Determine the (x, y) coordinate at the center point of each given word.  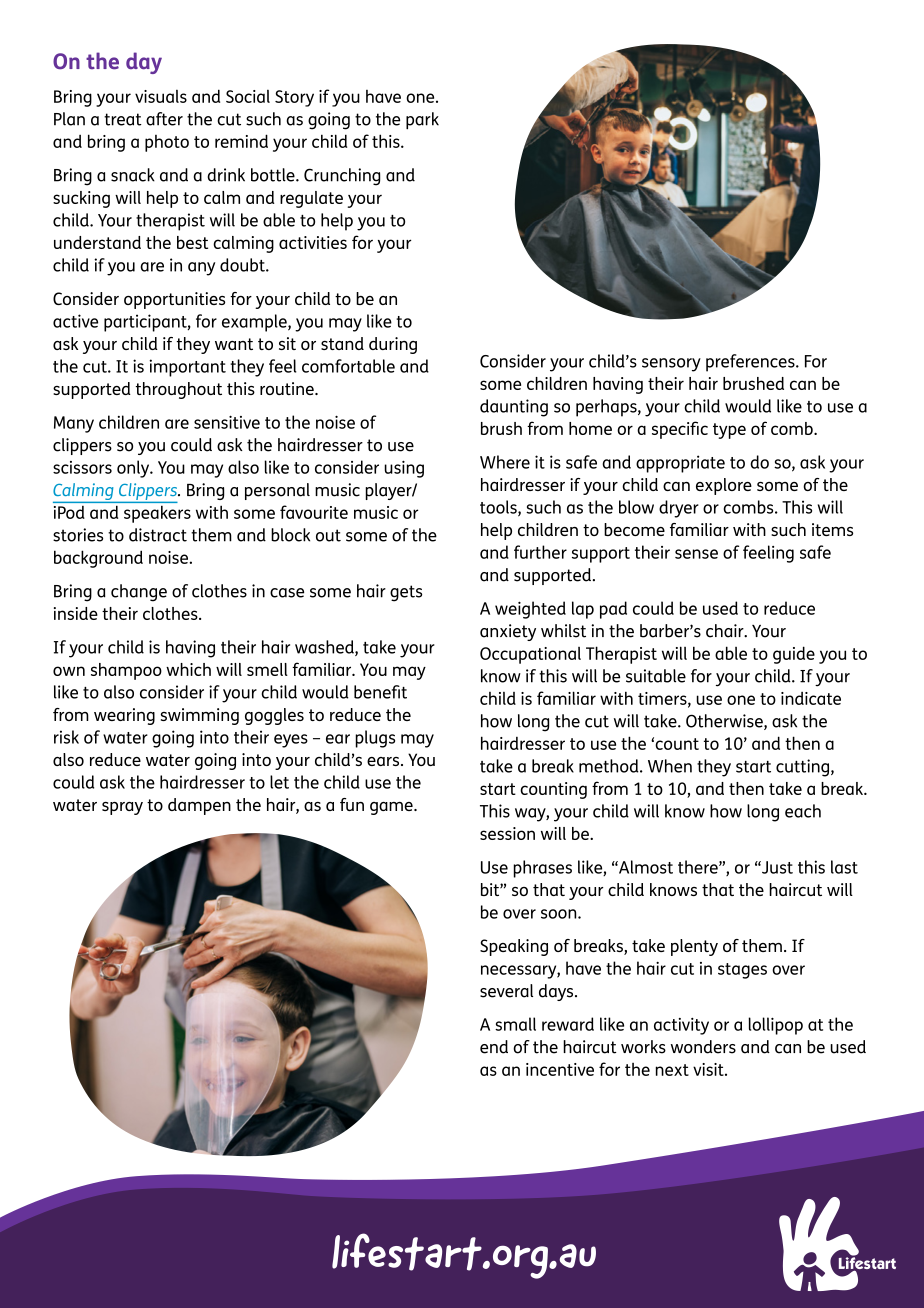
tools (499, 508)
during (393, 345)
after (164, 119)
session (507, 833)
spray (122, 808)
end (494, 1047)
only (134, 469)
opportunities (174, 300)
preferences (751, 363)
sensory (671, 365)
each (803, 811)
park (422, 121)
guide (794, 655)
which (188, 669)
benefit (380, 692)
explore (724, 486)
